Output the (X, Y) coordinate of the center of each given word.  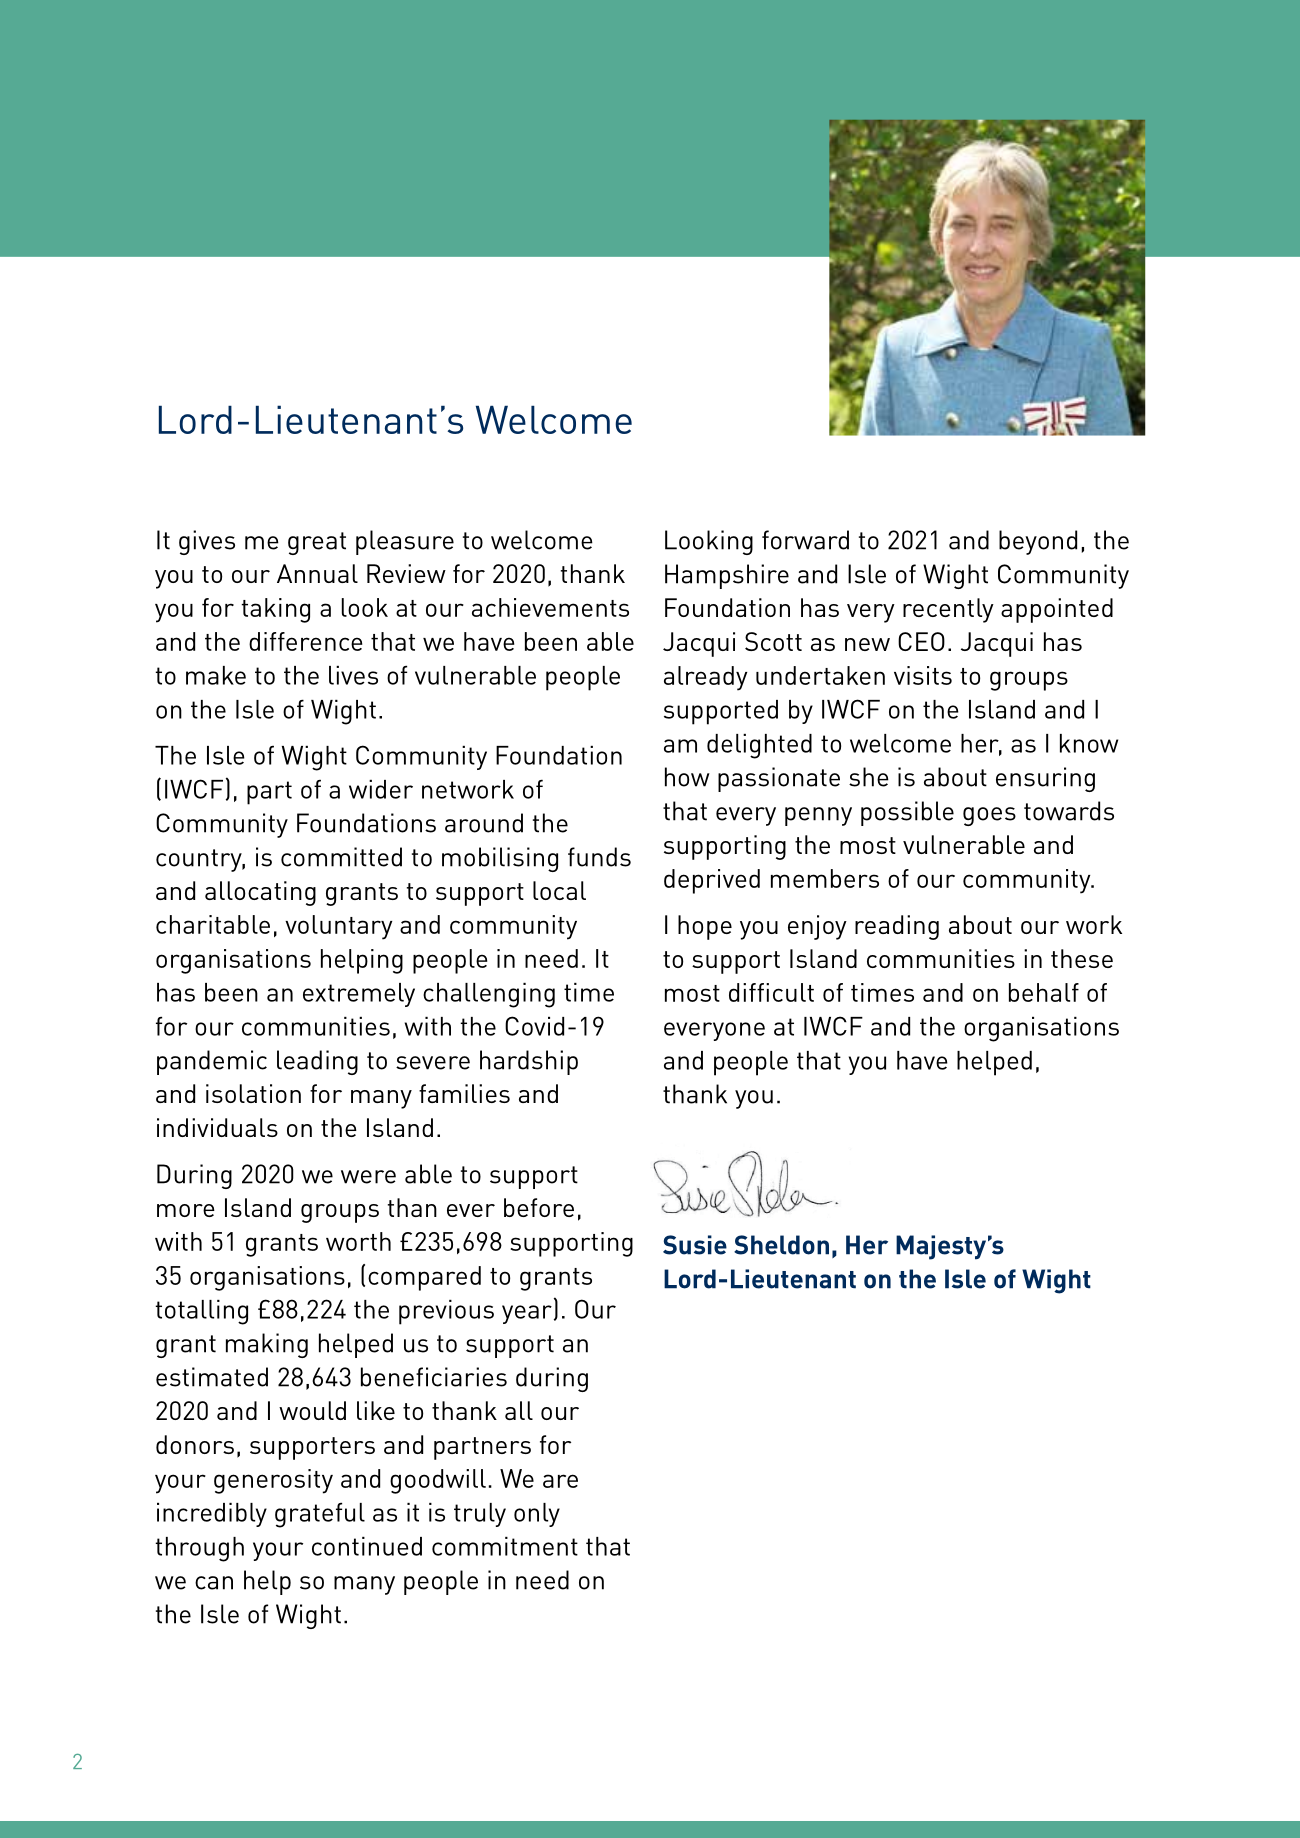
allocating (260, 893)
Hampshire (727, 576)
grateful (320, 1515)
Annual (317, 573)
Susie (695, 1245)
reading (897, 927)
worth (358, 1241)
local (559, 890)
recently (948, 610)
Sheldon (781, 1245)
